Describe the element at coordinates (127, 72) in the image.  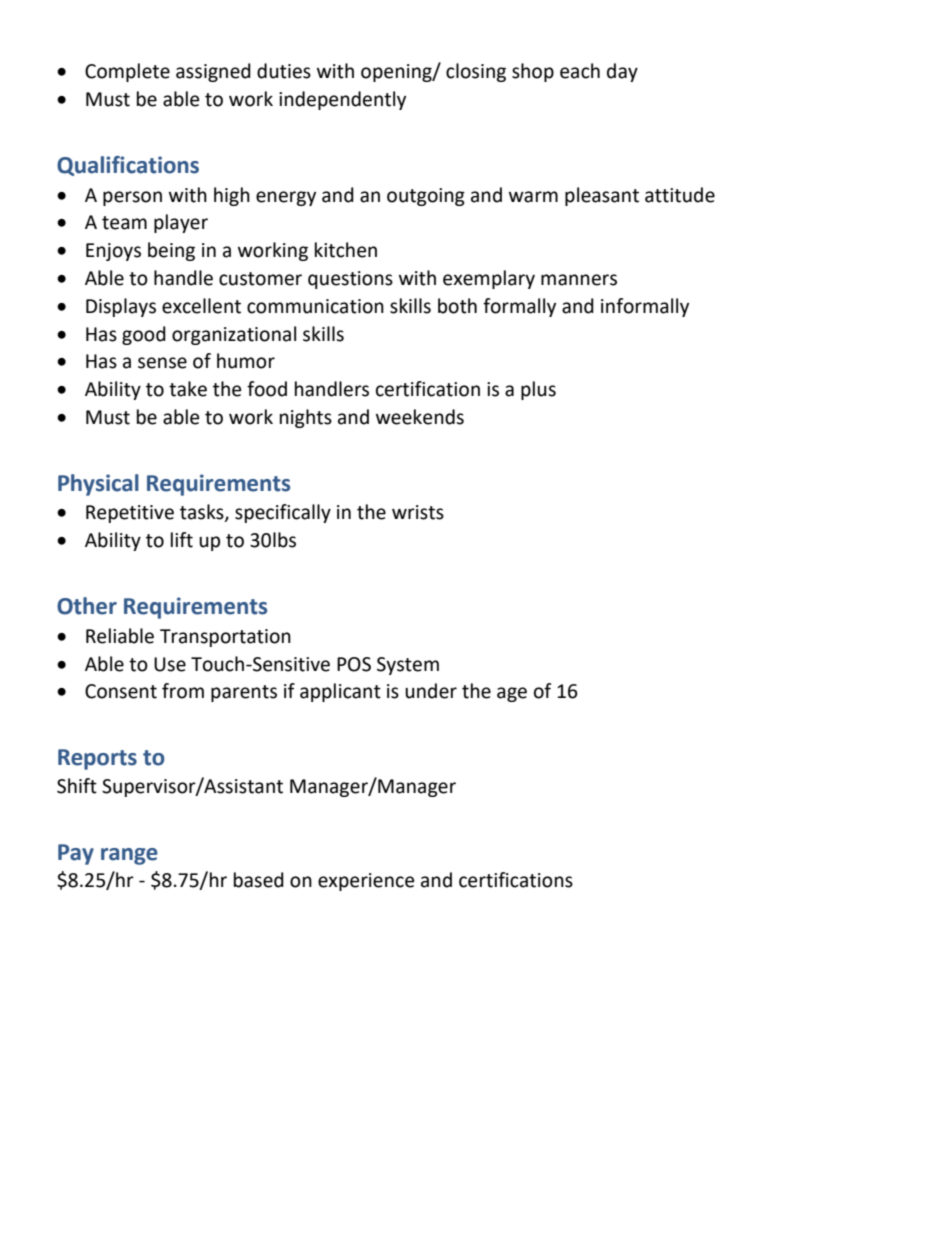
I see `Complete` at that location.
